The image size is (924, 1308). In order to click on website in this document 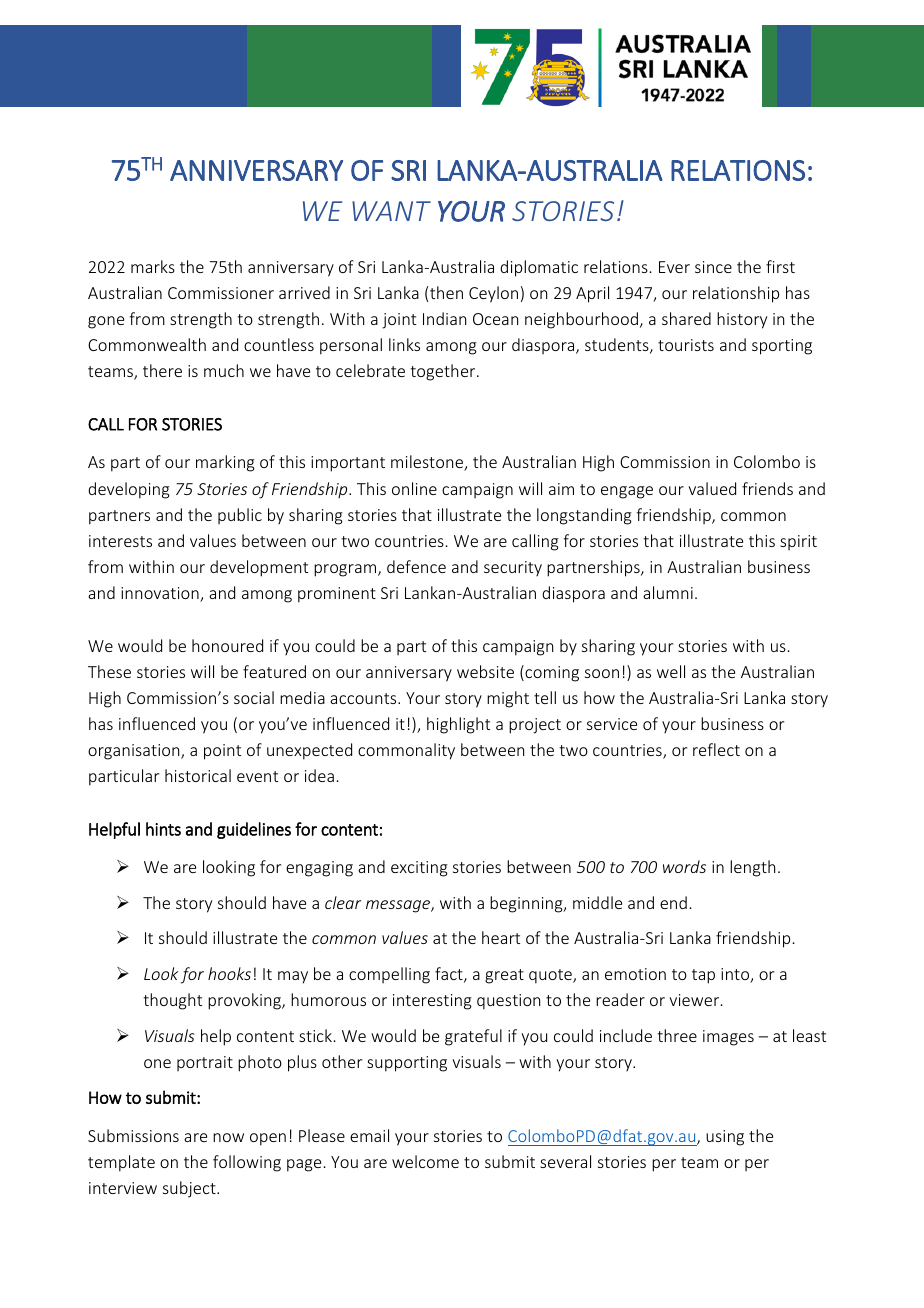, I will do `click(485, 671)`.
